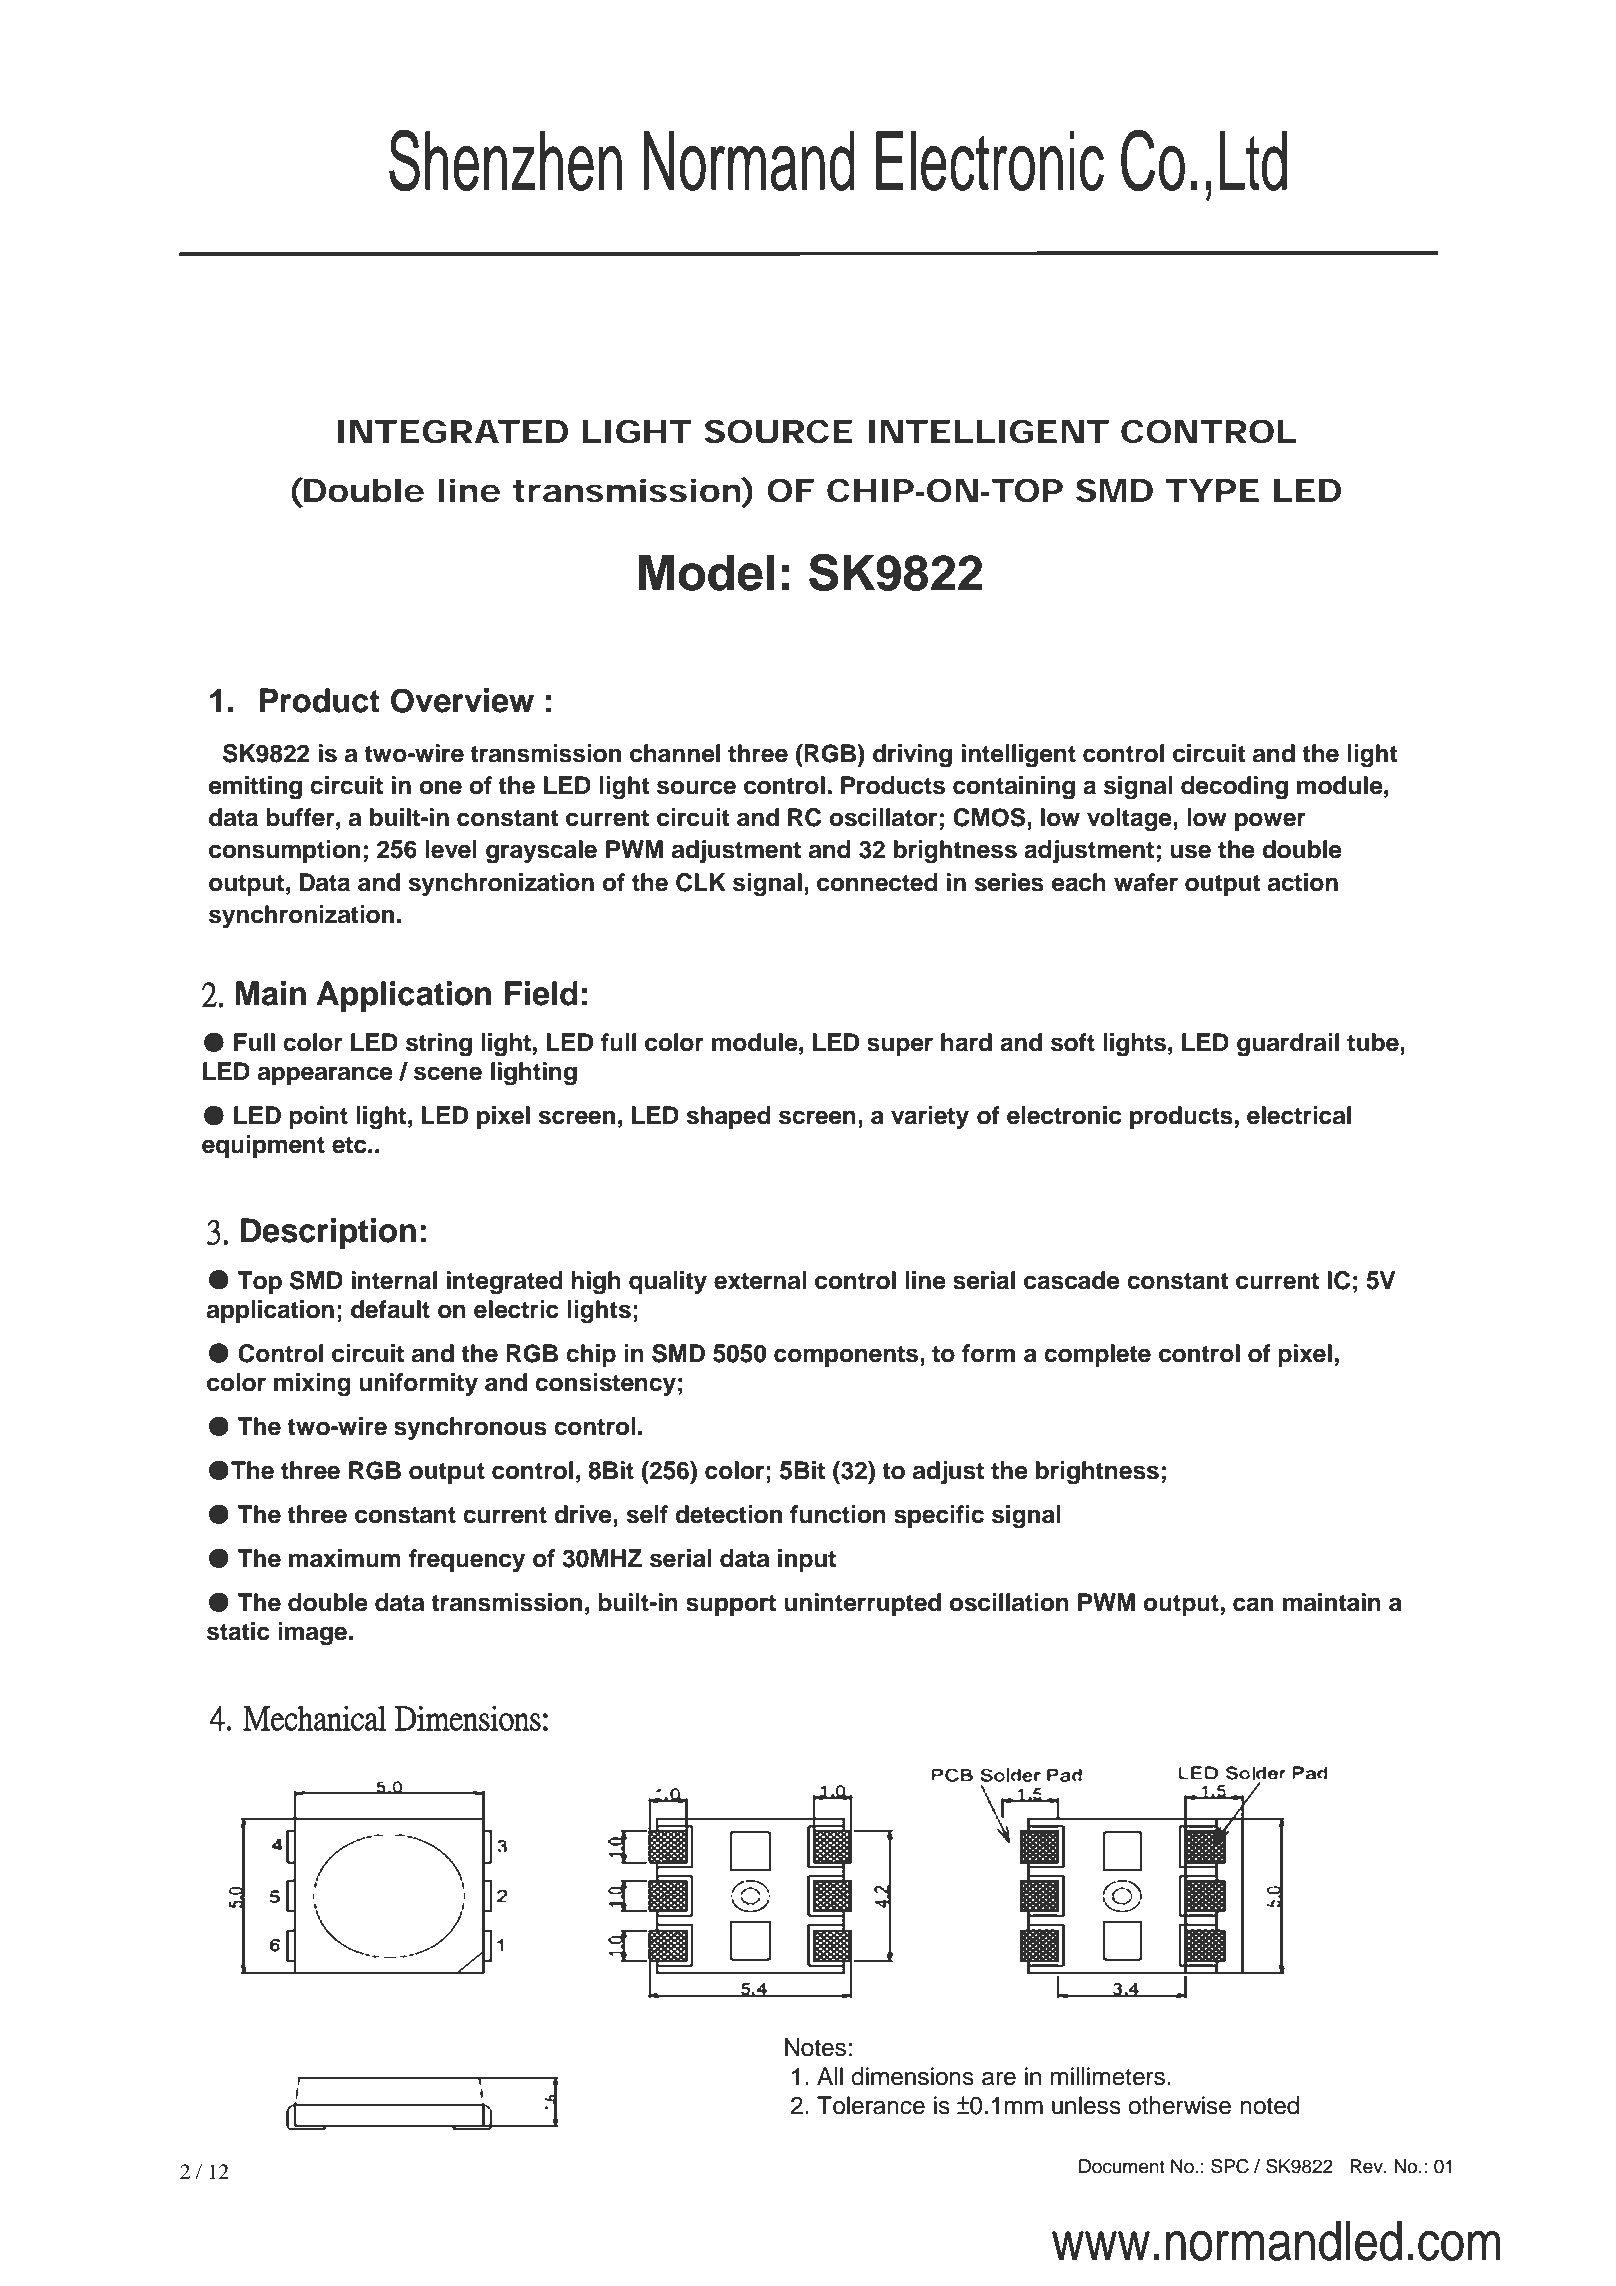 The height and width of the screenshot is (2286, 1616). Describe the element at coordinates (706, 573) in the screenshot. I see `Model` at that location.
